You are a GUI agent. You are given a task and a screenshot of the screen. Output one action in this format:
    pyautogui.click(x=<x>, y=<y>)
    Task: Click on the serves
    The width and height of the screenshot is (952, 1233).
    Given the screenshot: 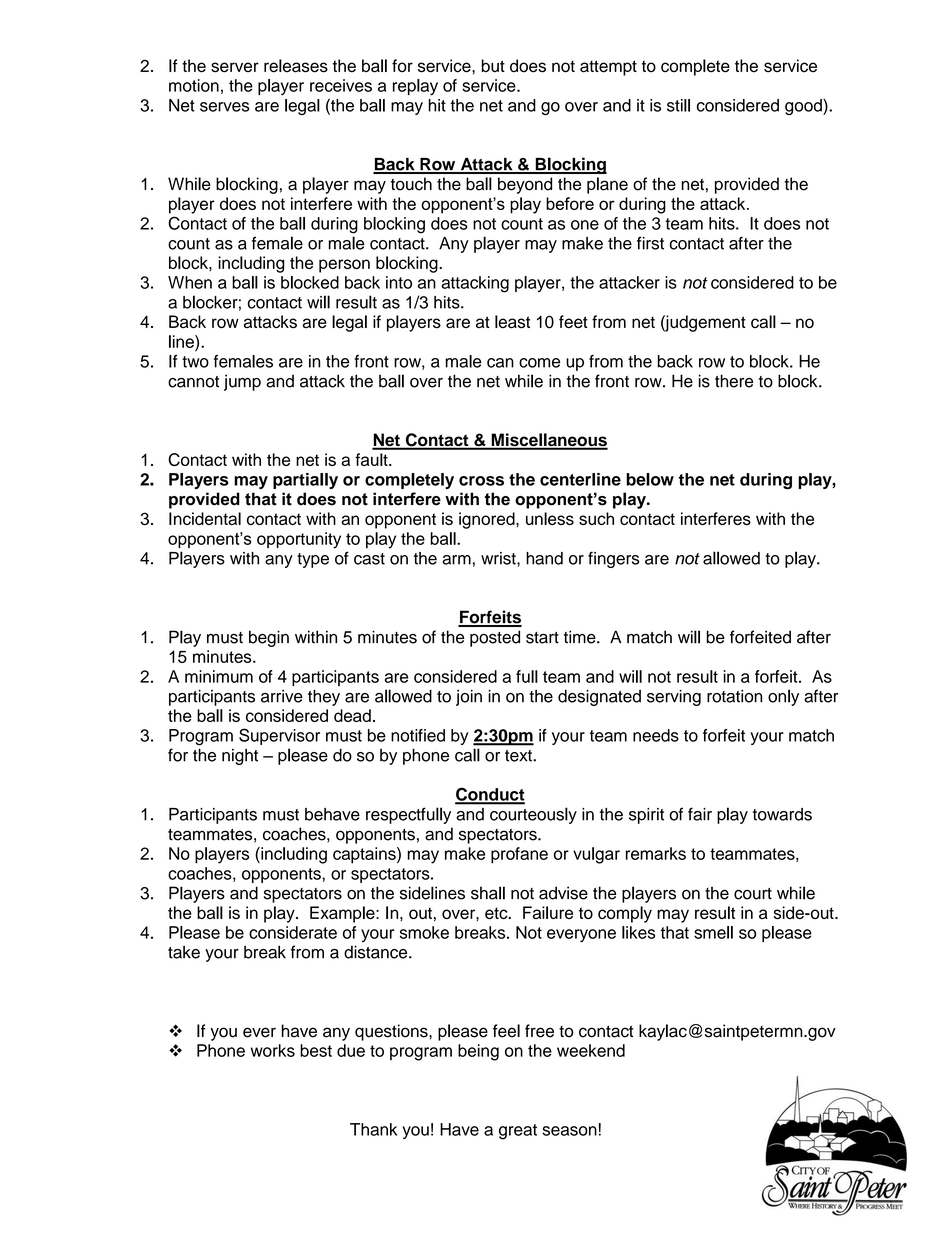 What is the action you would take?
    pyautogui.click(x=224, y=107)
